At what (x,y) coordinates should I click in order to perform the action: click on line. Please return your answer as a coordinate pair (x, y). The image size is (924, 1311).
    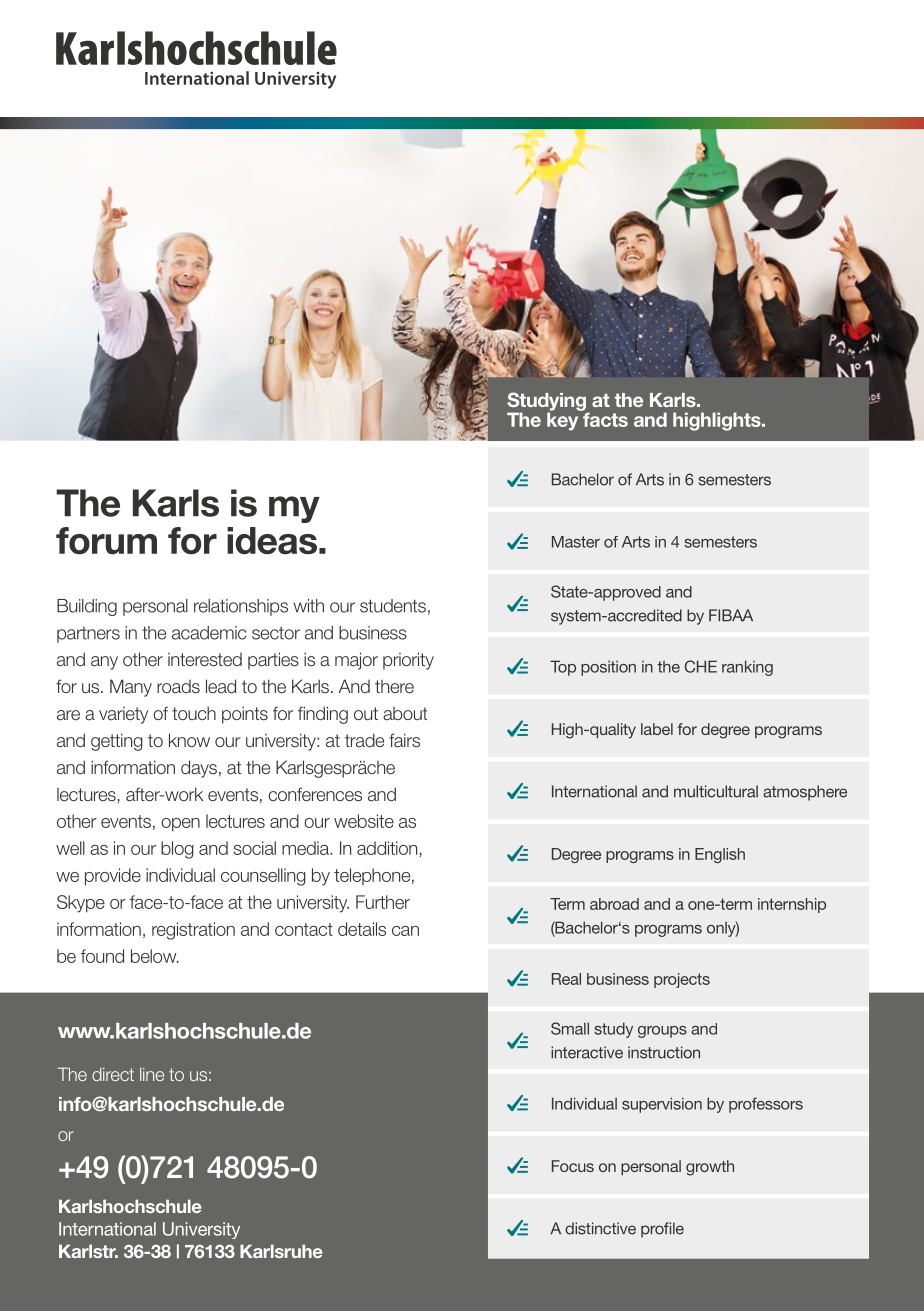
    Looking at the image, I should click on (152, 1074).
